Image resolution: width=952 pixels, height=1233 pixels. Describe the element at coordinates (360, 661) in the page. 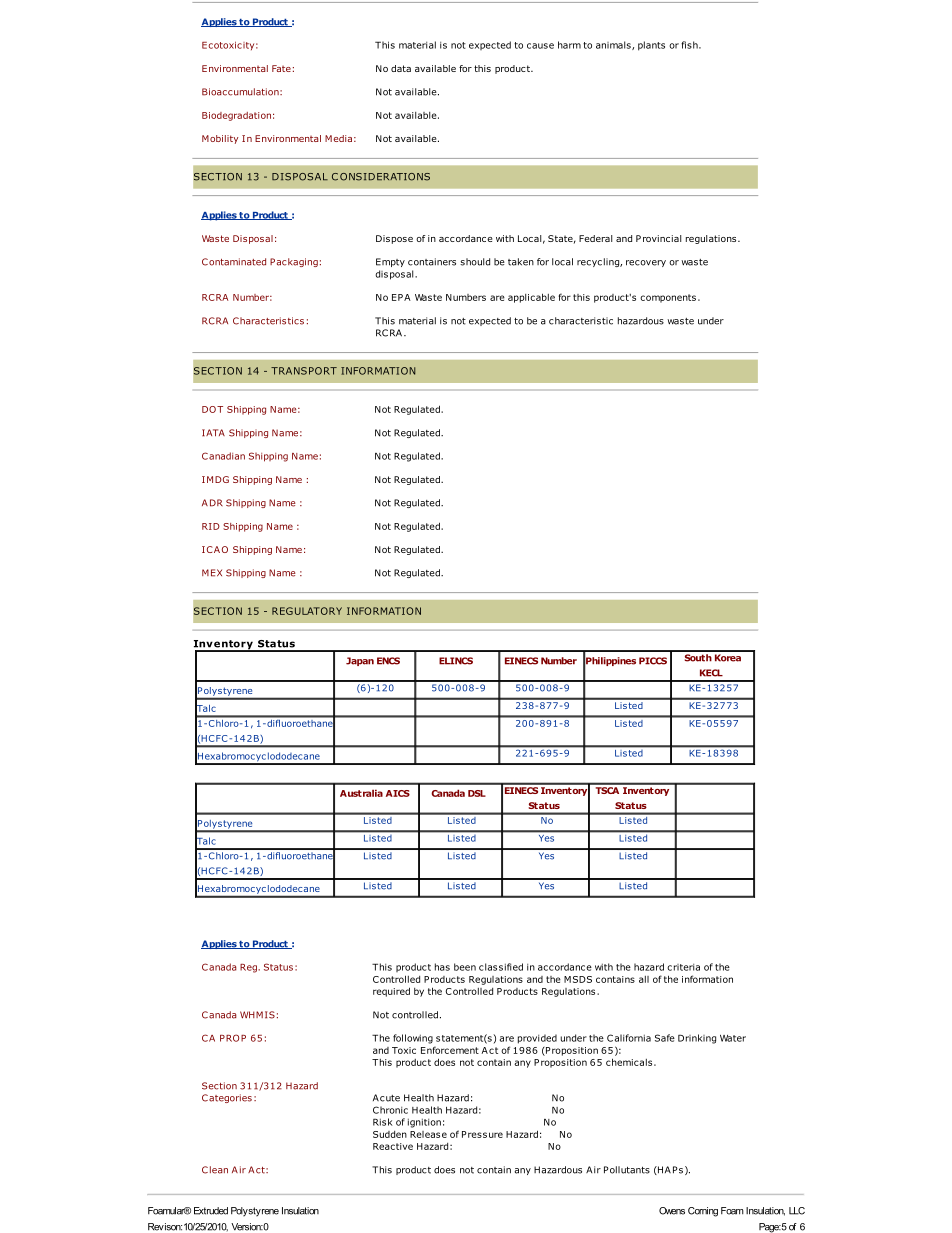

I see `Japan` at that location.
